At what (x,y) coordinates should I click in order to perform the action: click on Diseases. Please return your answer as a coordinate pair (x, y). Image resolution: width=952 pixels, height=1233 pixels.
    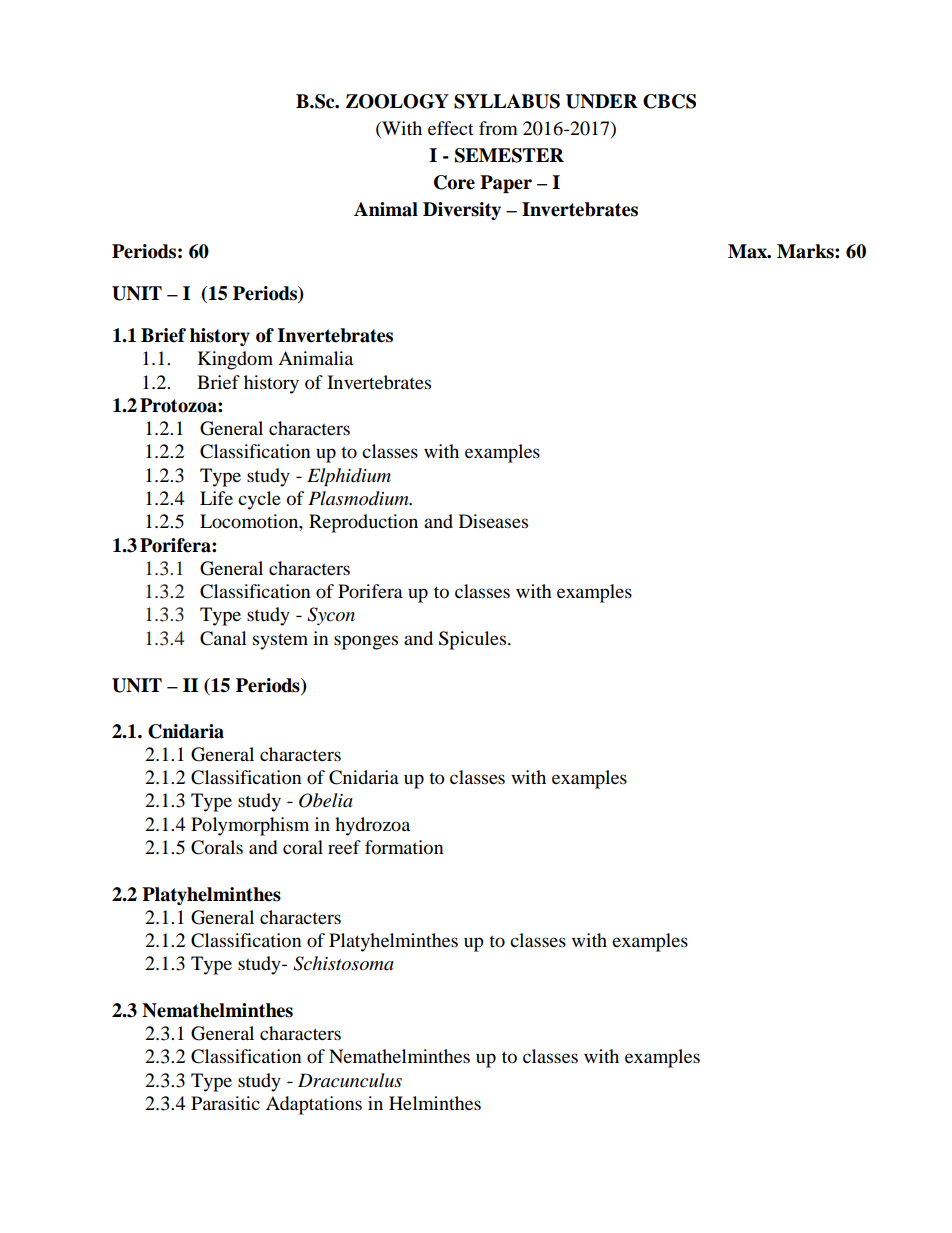
    Looking at the image, I should click on (493, 521).
